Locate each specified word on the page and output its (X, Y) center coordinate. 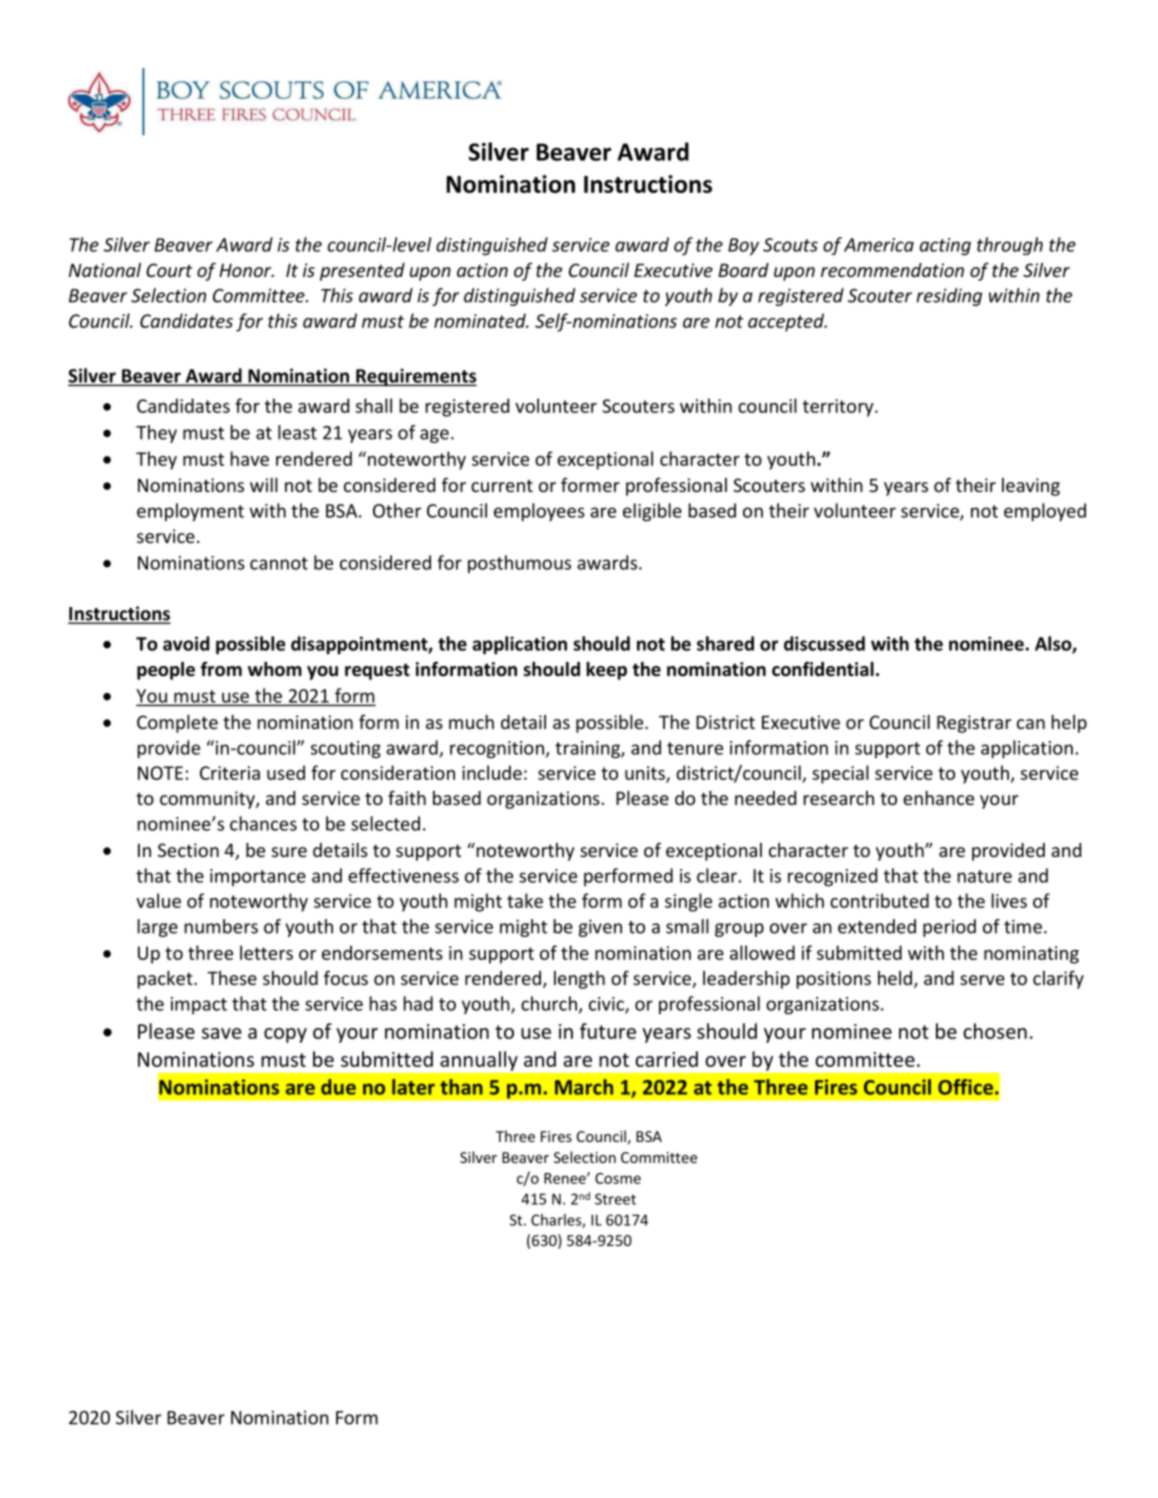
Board (743, 270)
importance (258, 877)
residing (949, 297)
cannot (279, 563)
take (525, 900)
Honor (246, 270)
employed (1045, 512)
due (338, 1087)
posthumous (519, 564)
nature (985, 876)
